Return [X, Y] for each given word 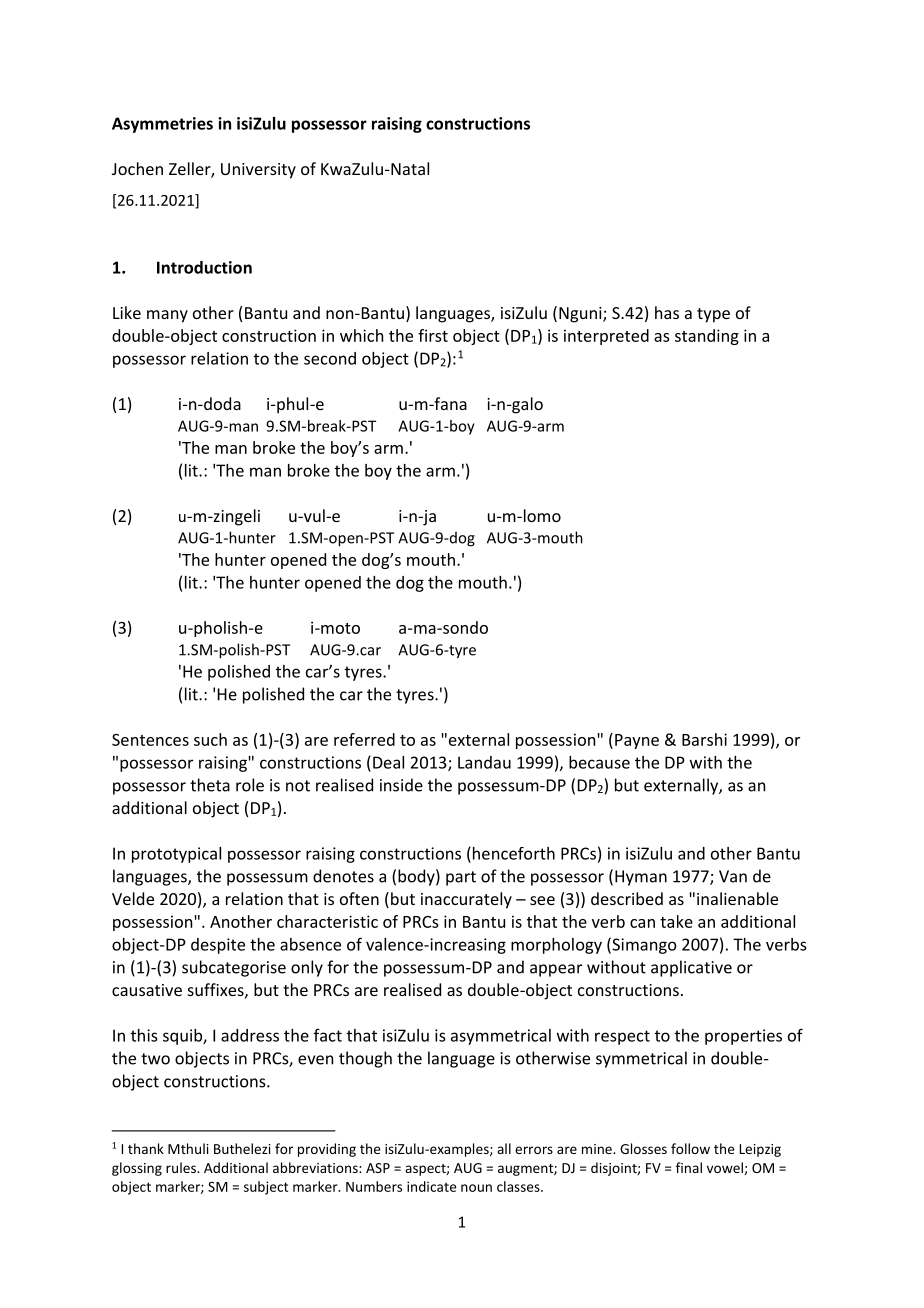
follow [690, 1148]
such [210, 739]
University [258, 171]
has [667, 312]
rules [182, 1167]
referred [364, 739]
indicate [432, 1186]
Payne [637, 741]
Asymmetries [162, 125]
